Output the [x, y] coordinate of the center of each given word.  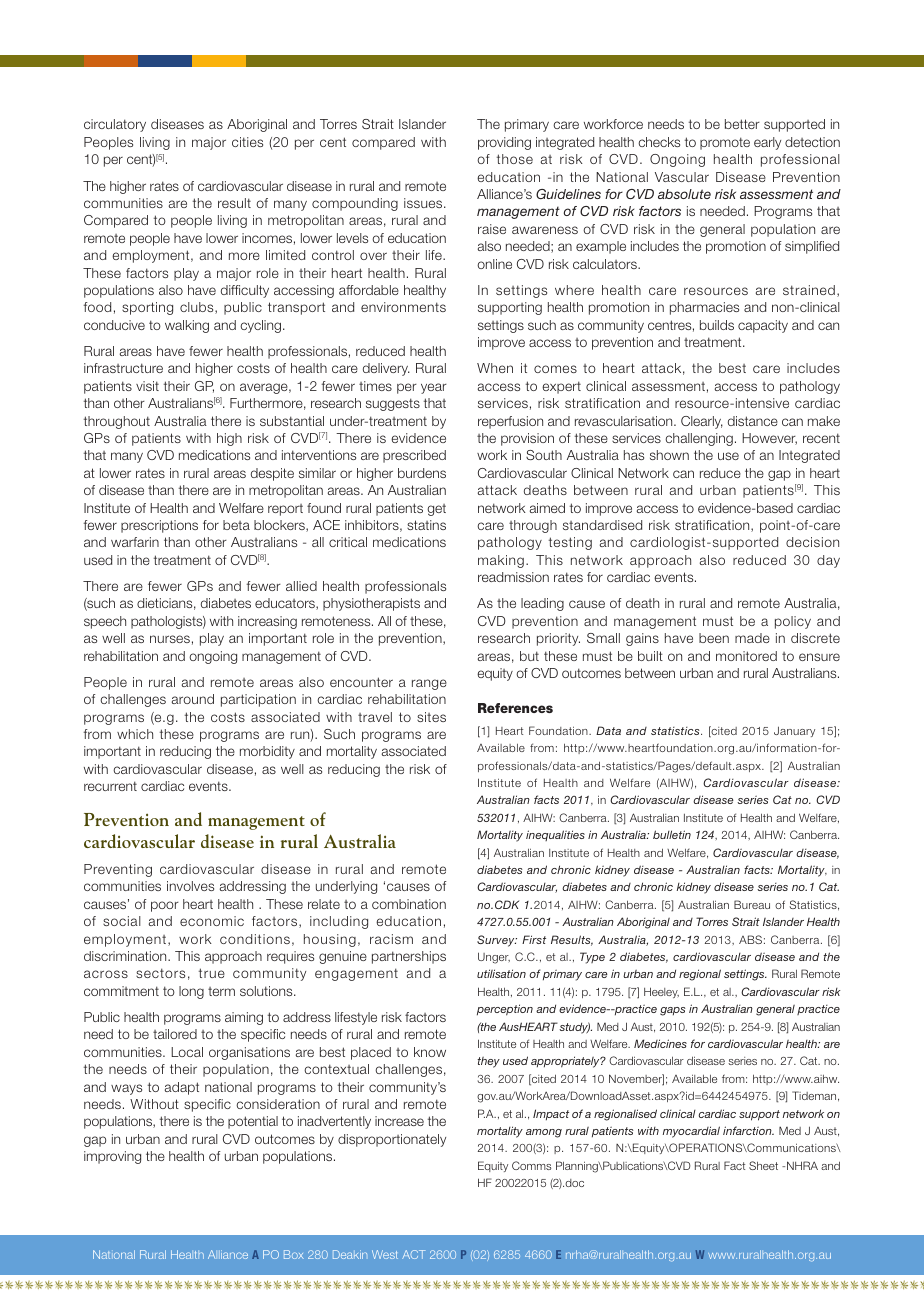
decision [812, 542]
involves [190, 886]
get [436, 510]
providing [504, 143]
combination [409, 904]
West [385, 1254]
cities [247, 142]
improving [112, 1157]
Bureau [752, 904]
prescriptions [159, 526]
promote [725, 143]
